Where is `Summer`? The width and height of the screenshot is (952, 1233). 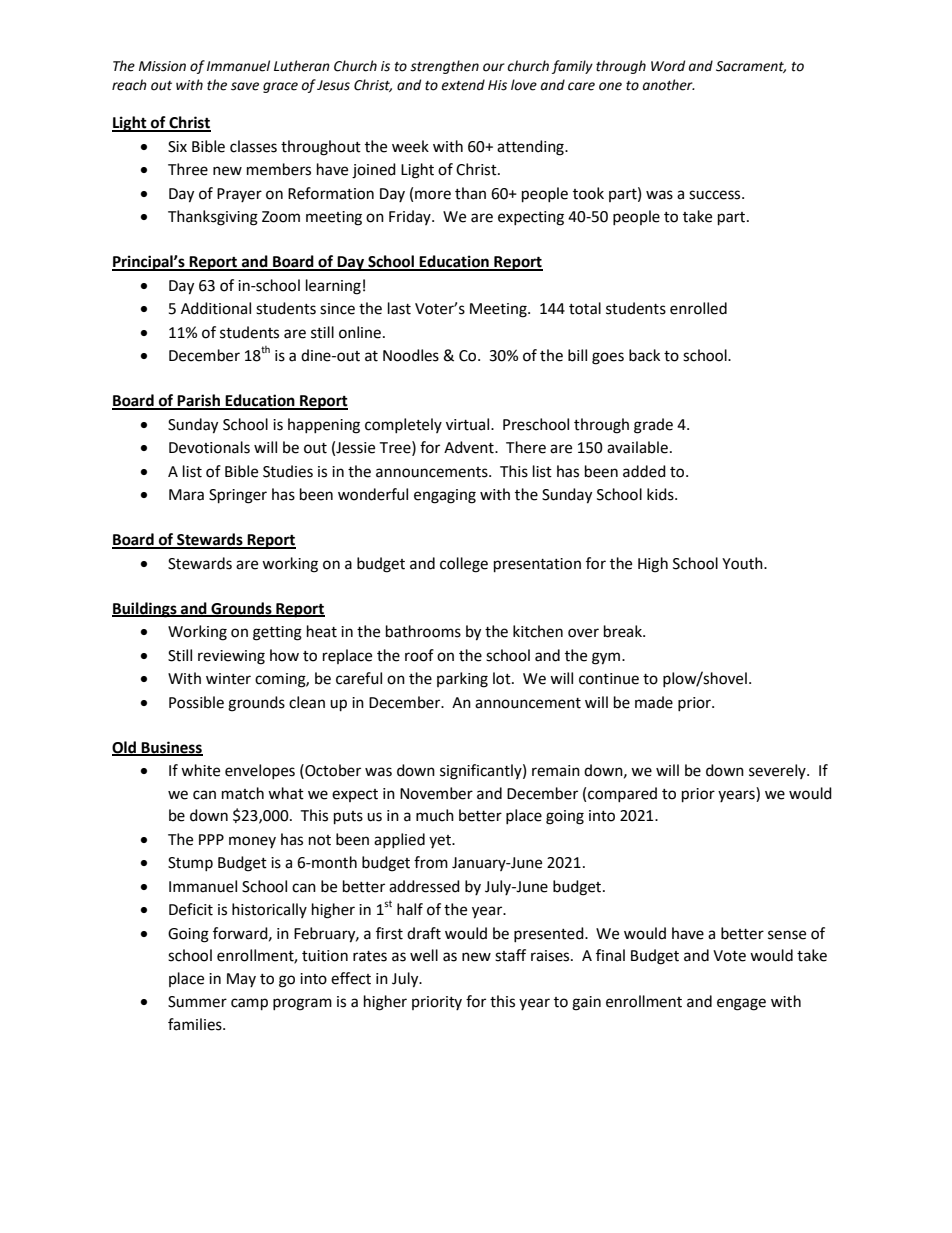
Summer is located at coordinates (197, 1002).
